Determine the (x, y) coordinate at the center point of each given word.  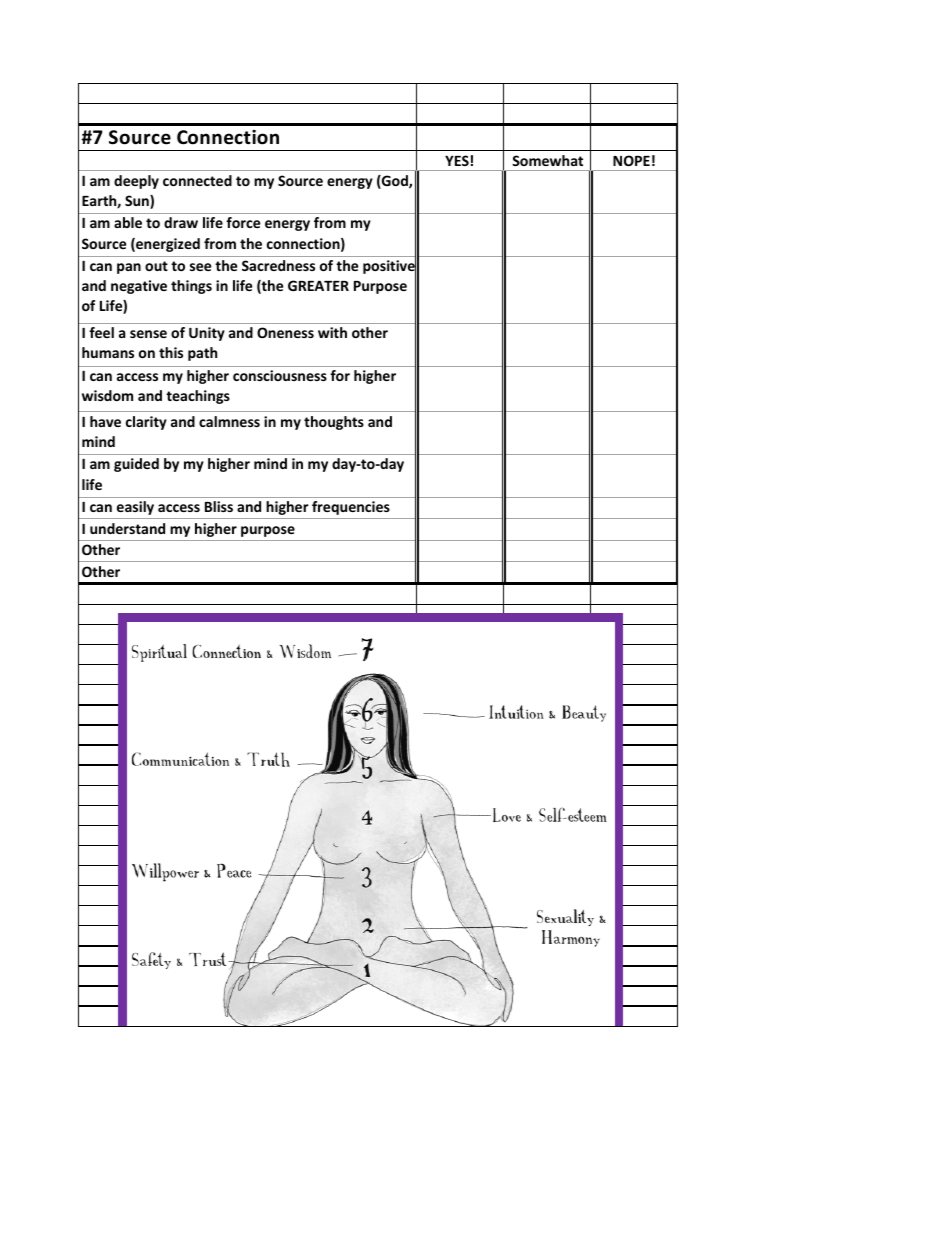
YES (457, 160)
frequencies (350, 508)
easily (135, 508)
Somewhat (547, 160)
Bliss (219, 506)
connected (197, 180)
